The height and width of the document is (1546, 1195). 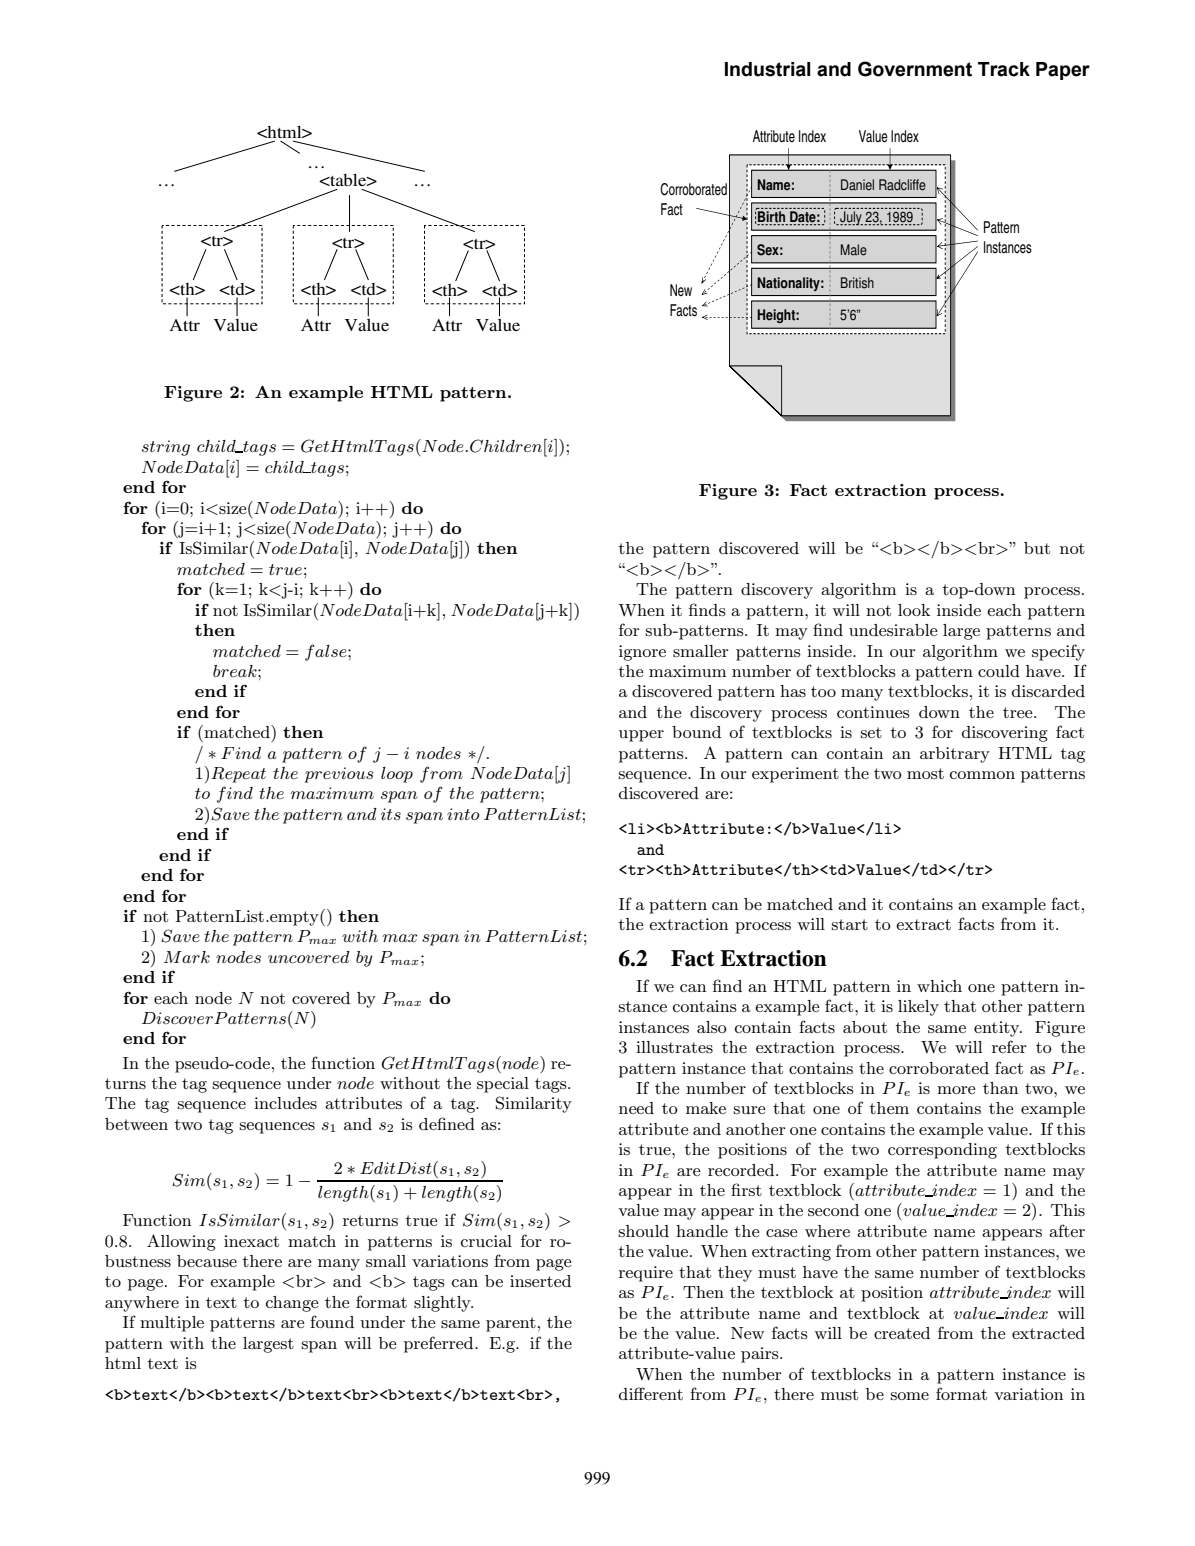 What do you see at coordinates (641, 736) in the document?
I see `upper` at bounding box center [641, 736].
